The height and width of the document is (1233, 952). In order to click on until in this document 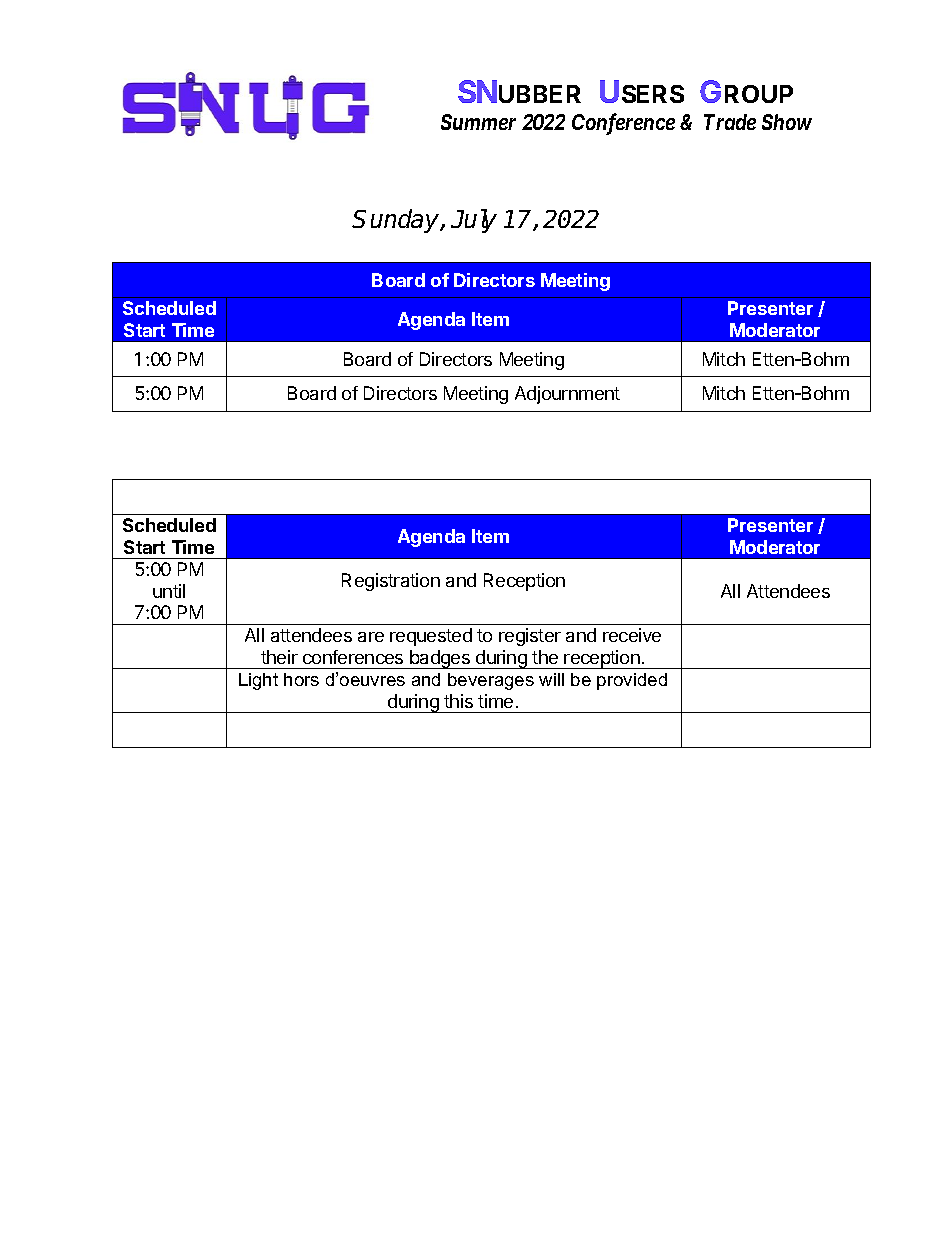, I will do `click(169, 591)`.
